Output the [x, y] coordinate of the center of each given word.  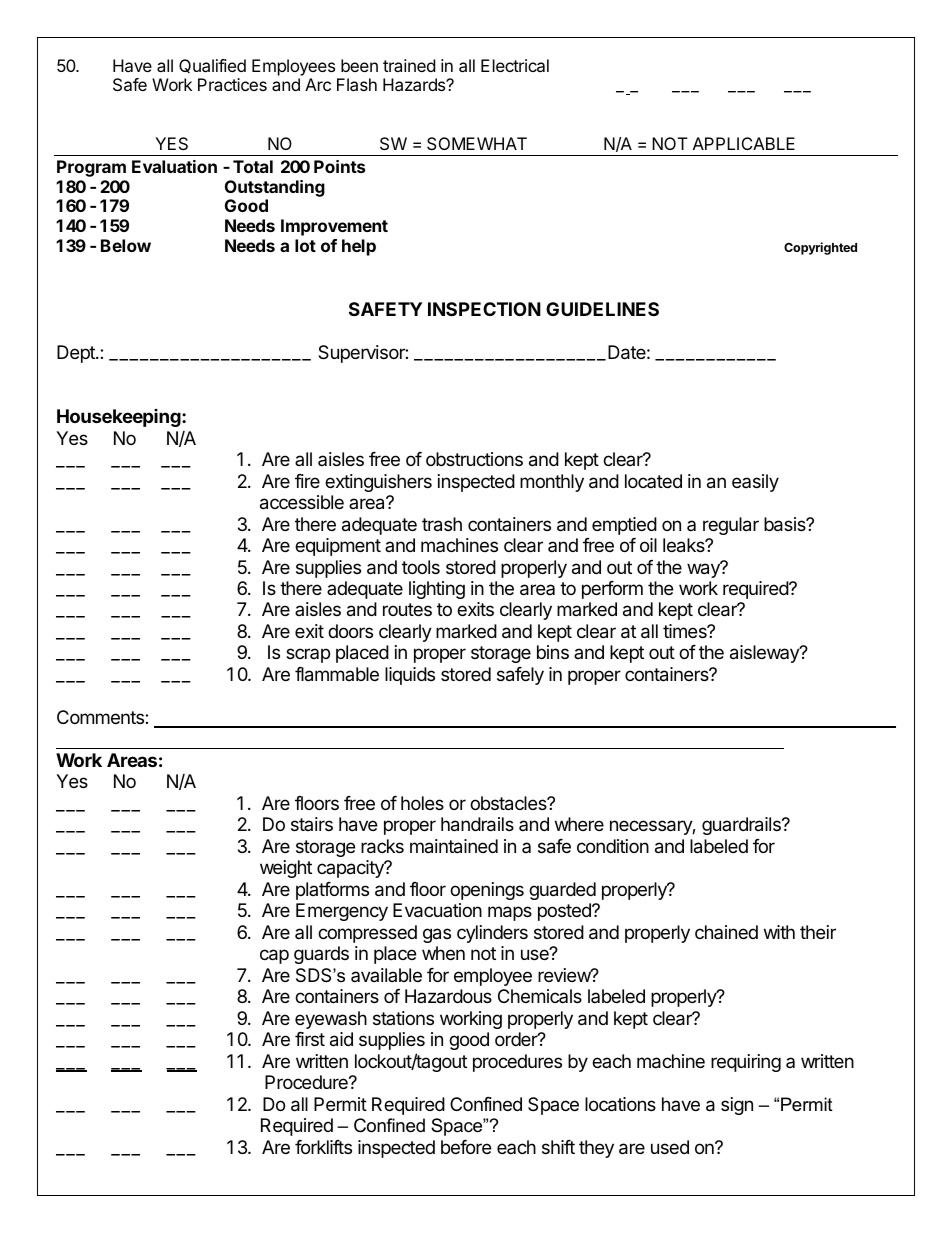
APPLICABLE [744, 143]
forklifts [323, 1147]
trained [409, 65]
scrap [308, 655]
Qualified [212, 66]
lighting [437, 590]
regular [731, 526]
